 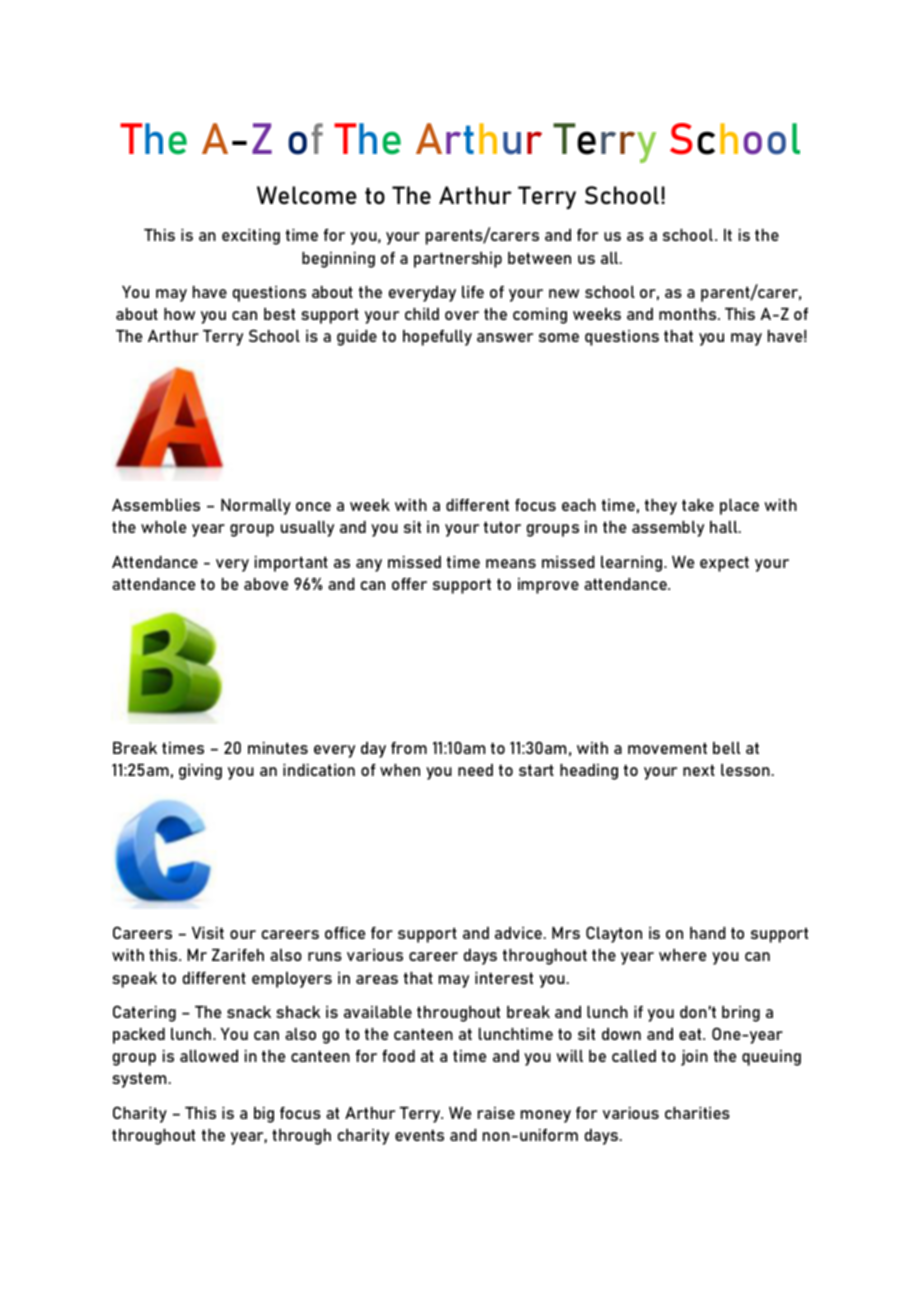 I want to click on charities, so click(x=697, y=1113).
